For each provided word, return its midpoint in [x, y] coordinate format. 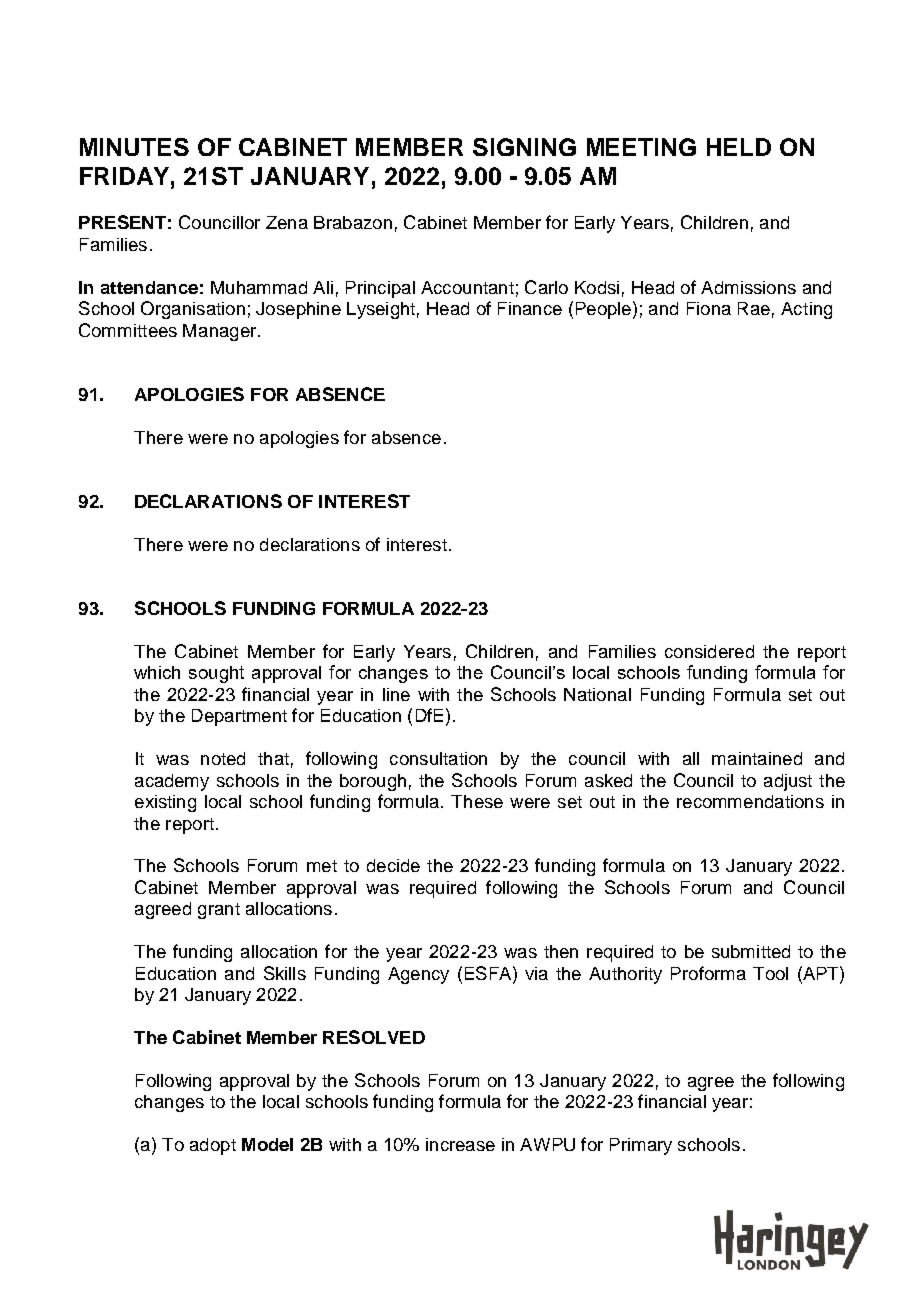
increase [460, 1144]
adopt [213, 1146]
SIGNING [524, 147]
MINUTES [134, 147]
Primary [641, 1146]
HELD [739, 147]
